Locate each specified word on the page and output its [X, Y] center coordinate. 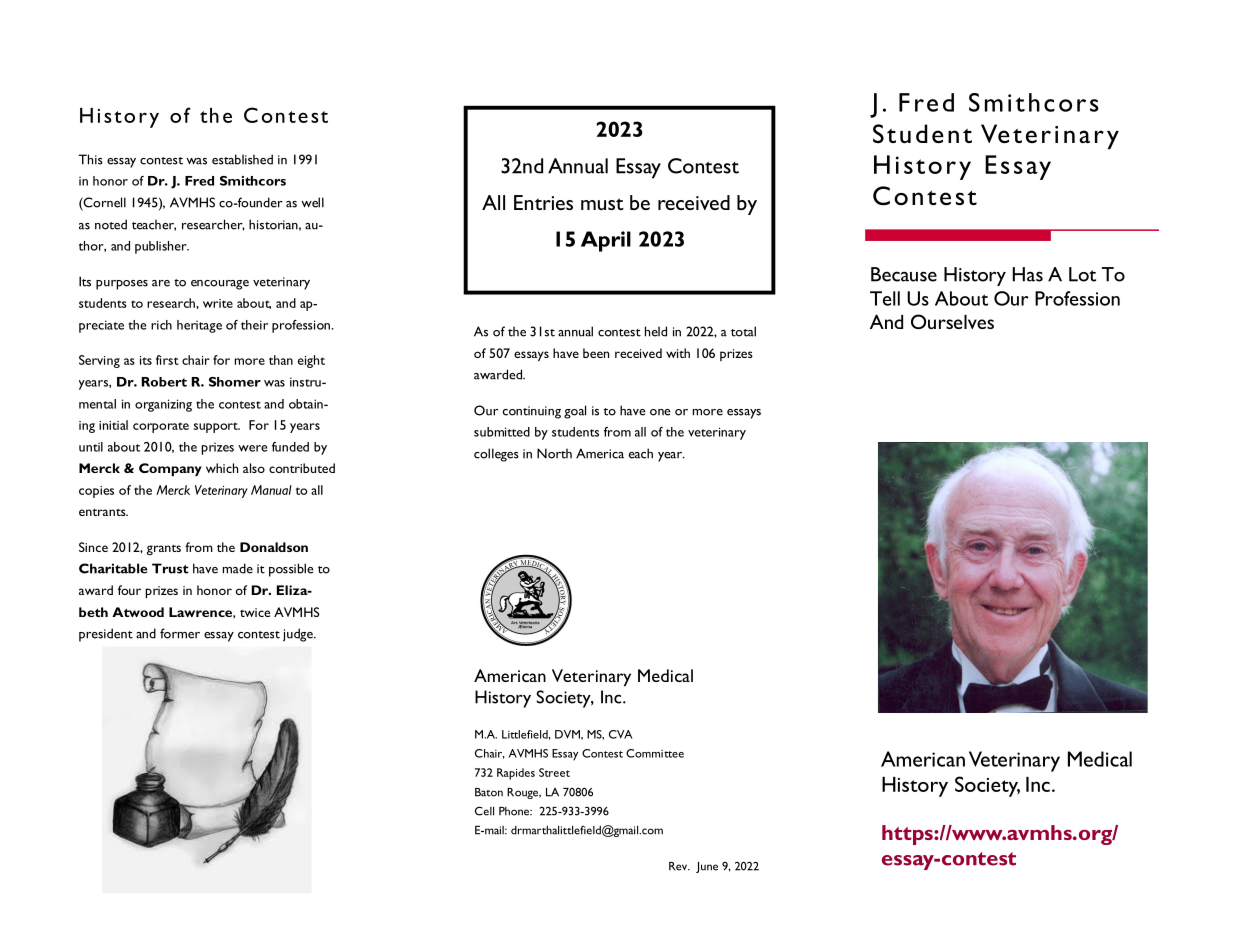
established [242, 159]
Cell [484, 811]
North [554, 453]
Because [904, 274]
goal [575, 412]
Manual [271, 490]
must [602, 204]
